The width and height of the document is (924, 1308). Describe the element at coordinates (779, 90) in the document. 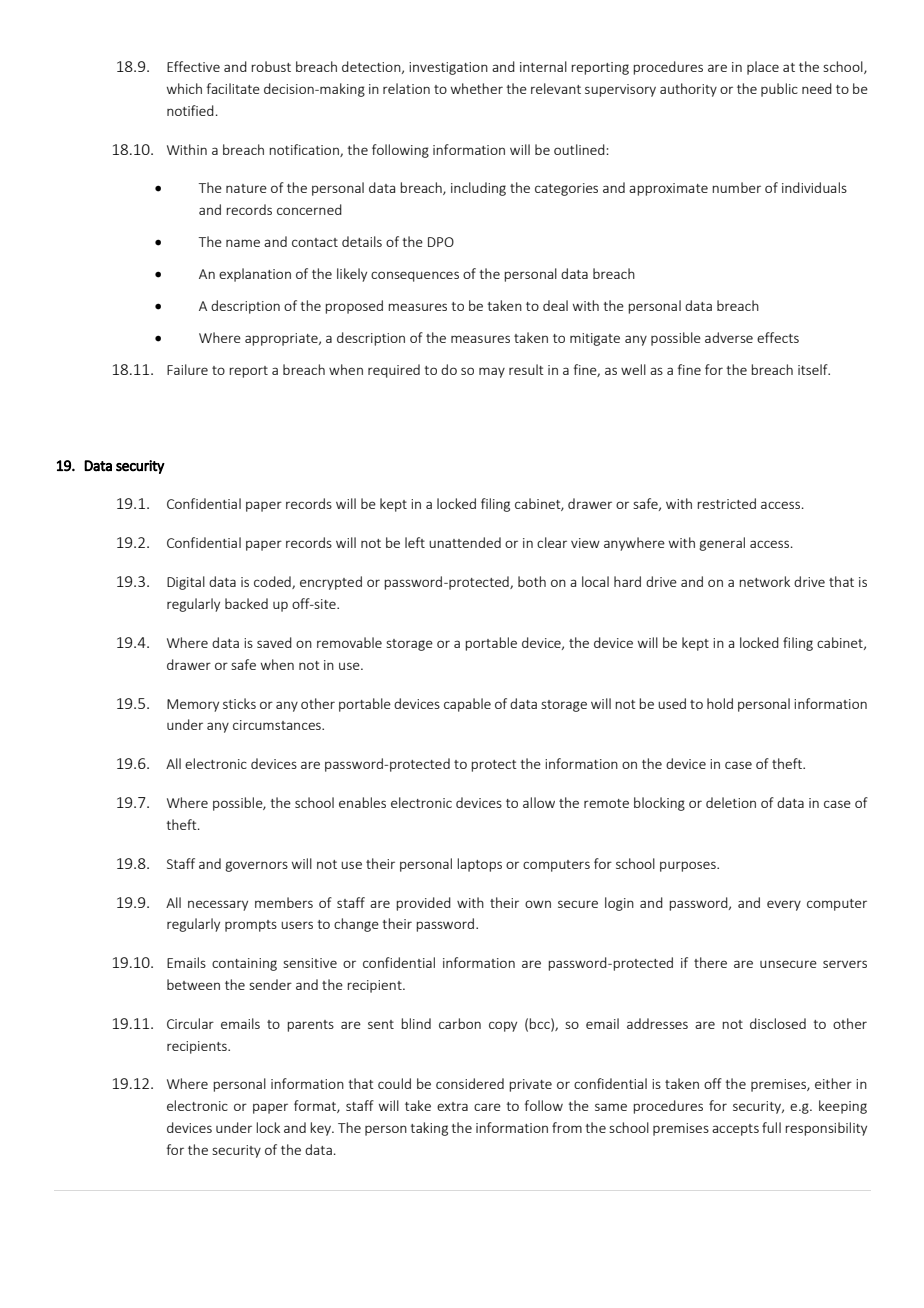

I see `public` at that location.
